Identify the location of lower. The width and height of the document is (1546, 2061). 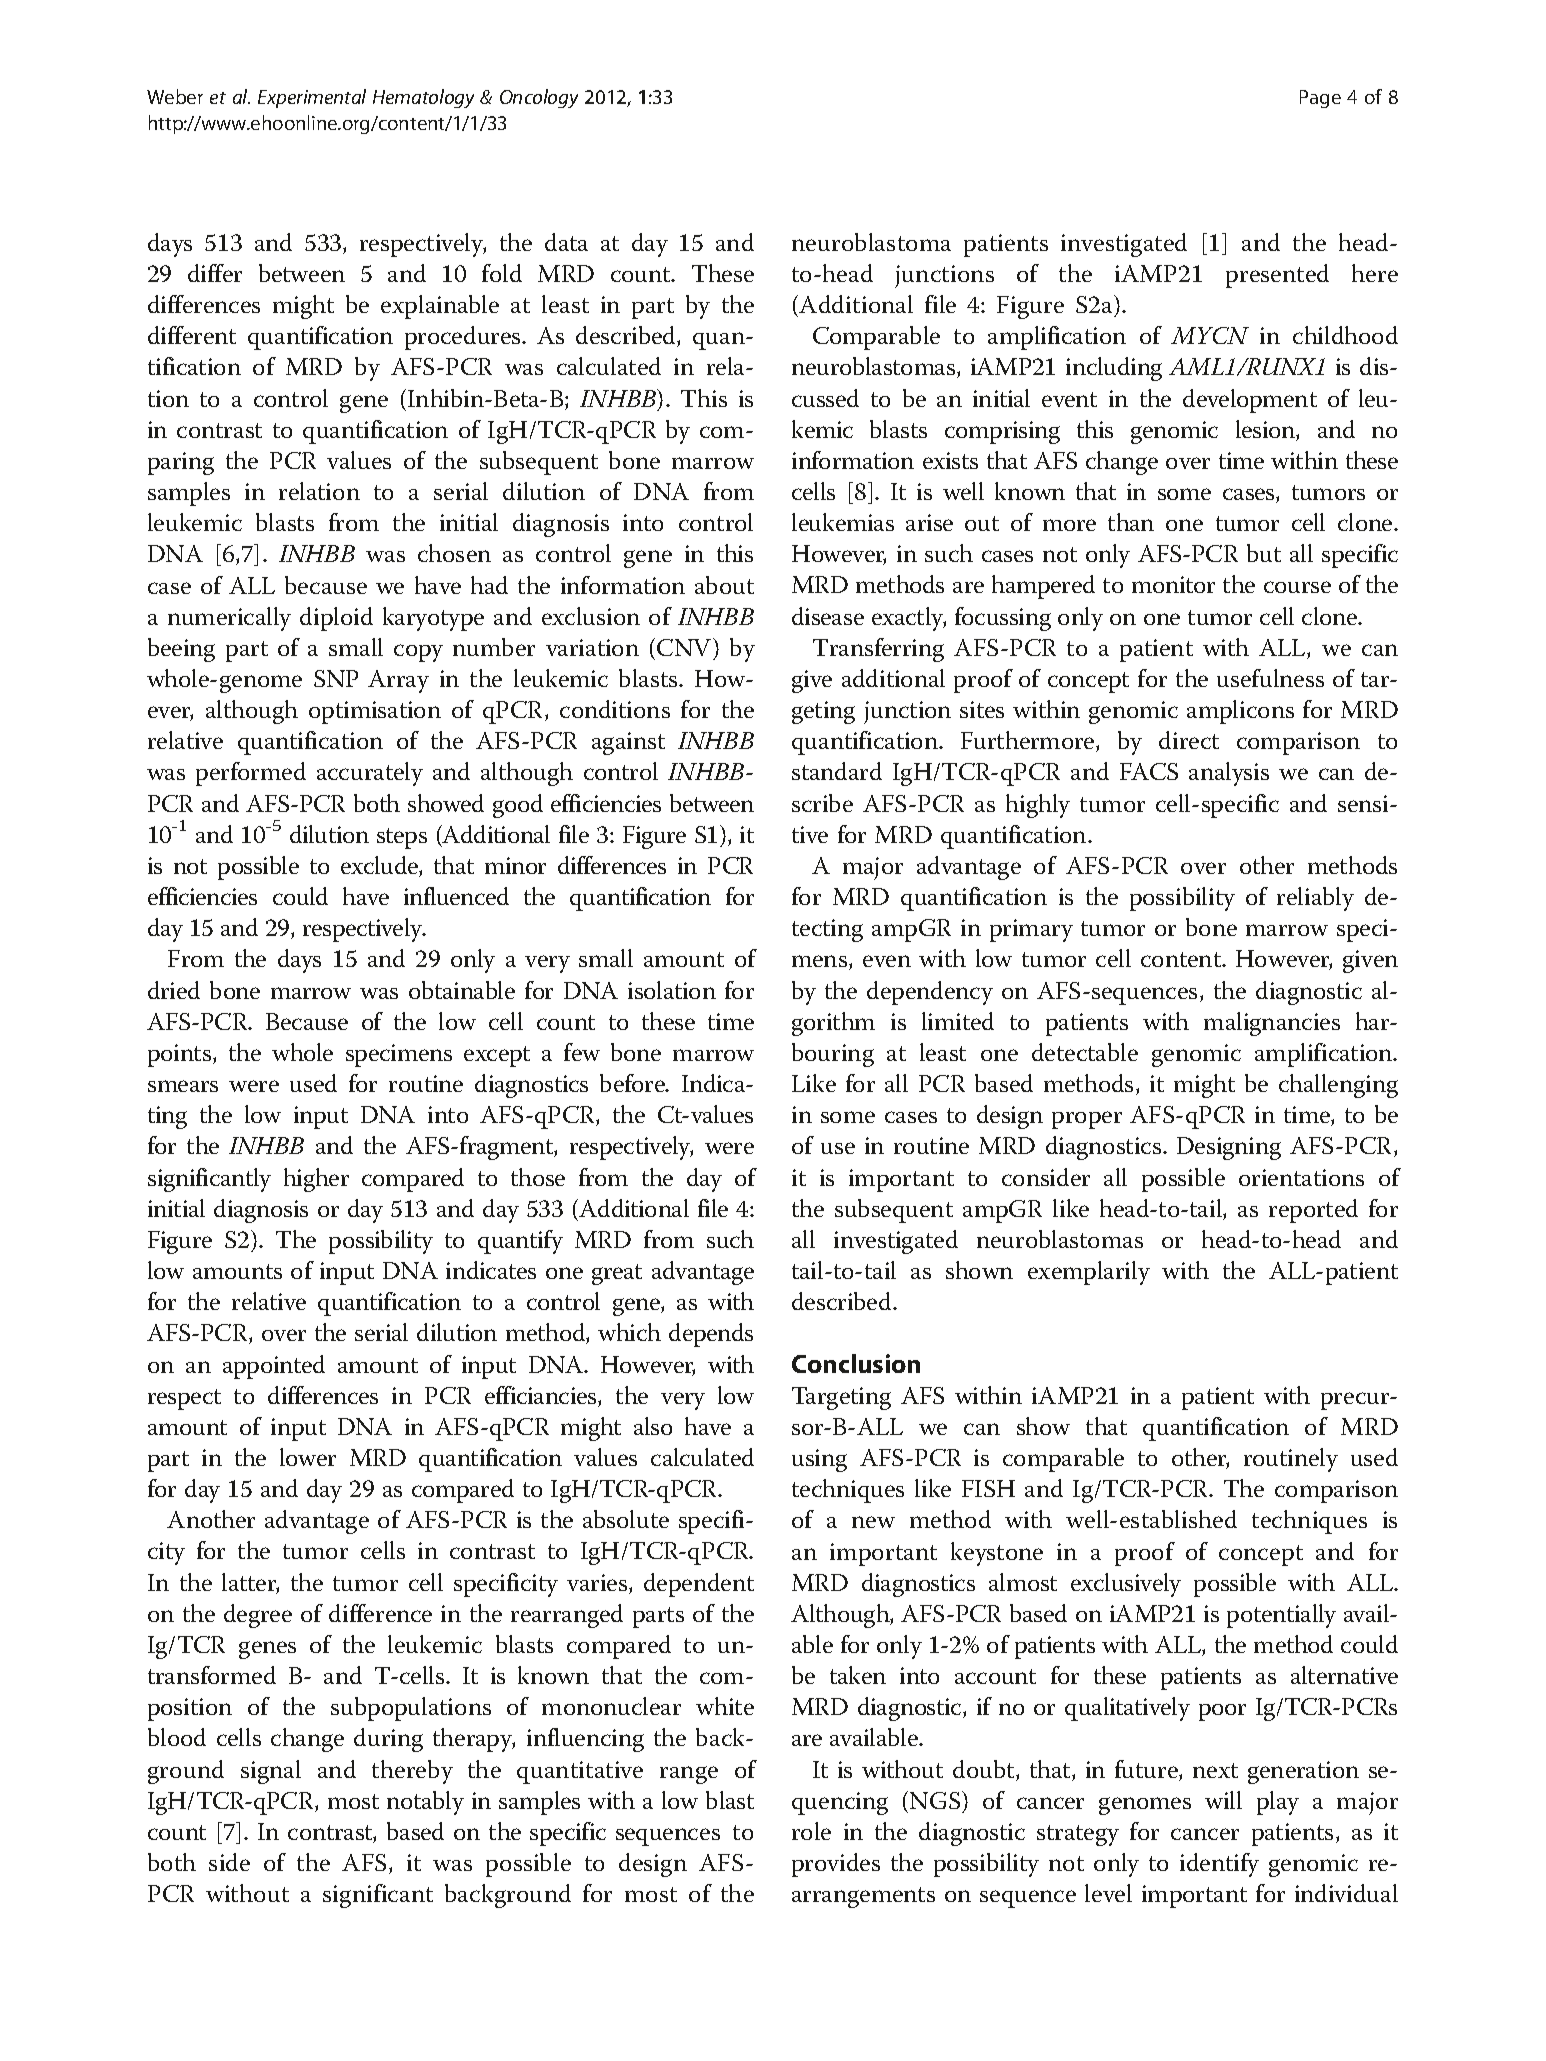
(308, 1457).
